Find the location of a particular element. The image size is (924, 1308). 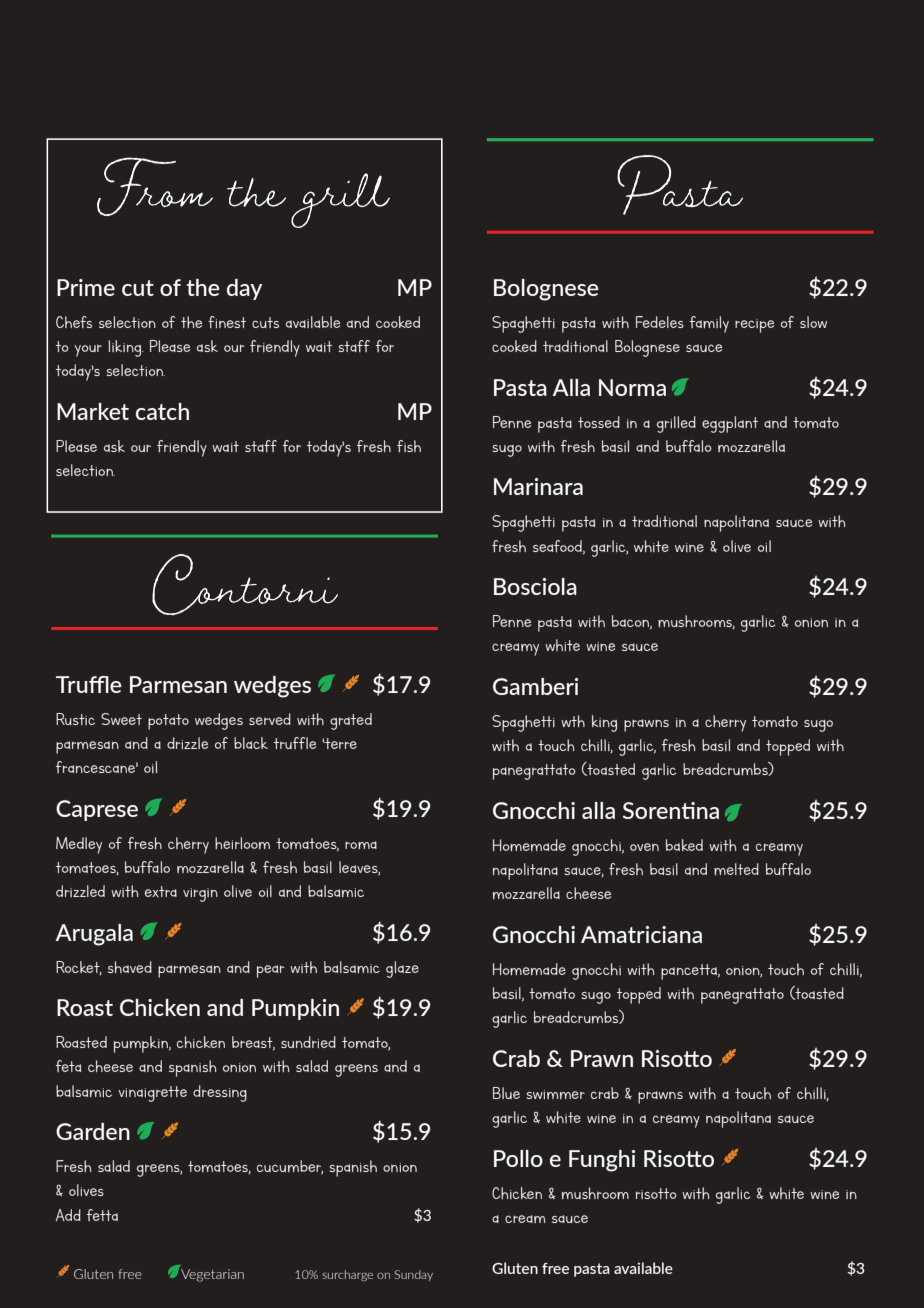

Vegetarian is located at coordinates (211, 1274).
